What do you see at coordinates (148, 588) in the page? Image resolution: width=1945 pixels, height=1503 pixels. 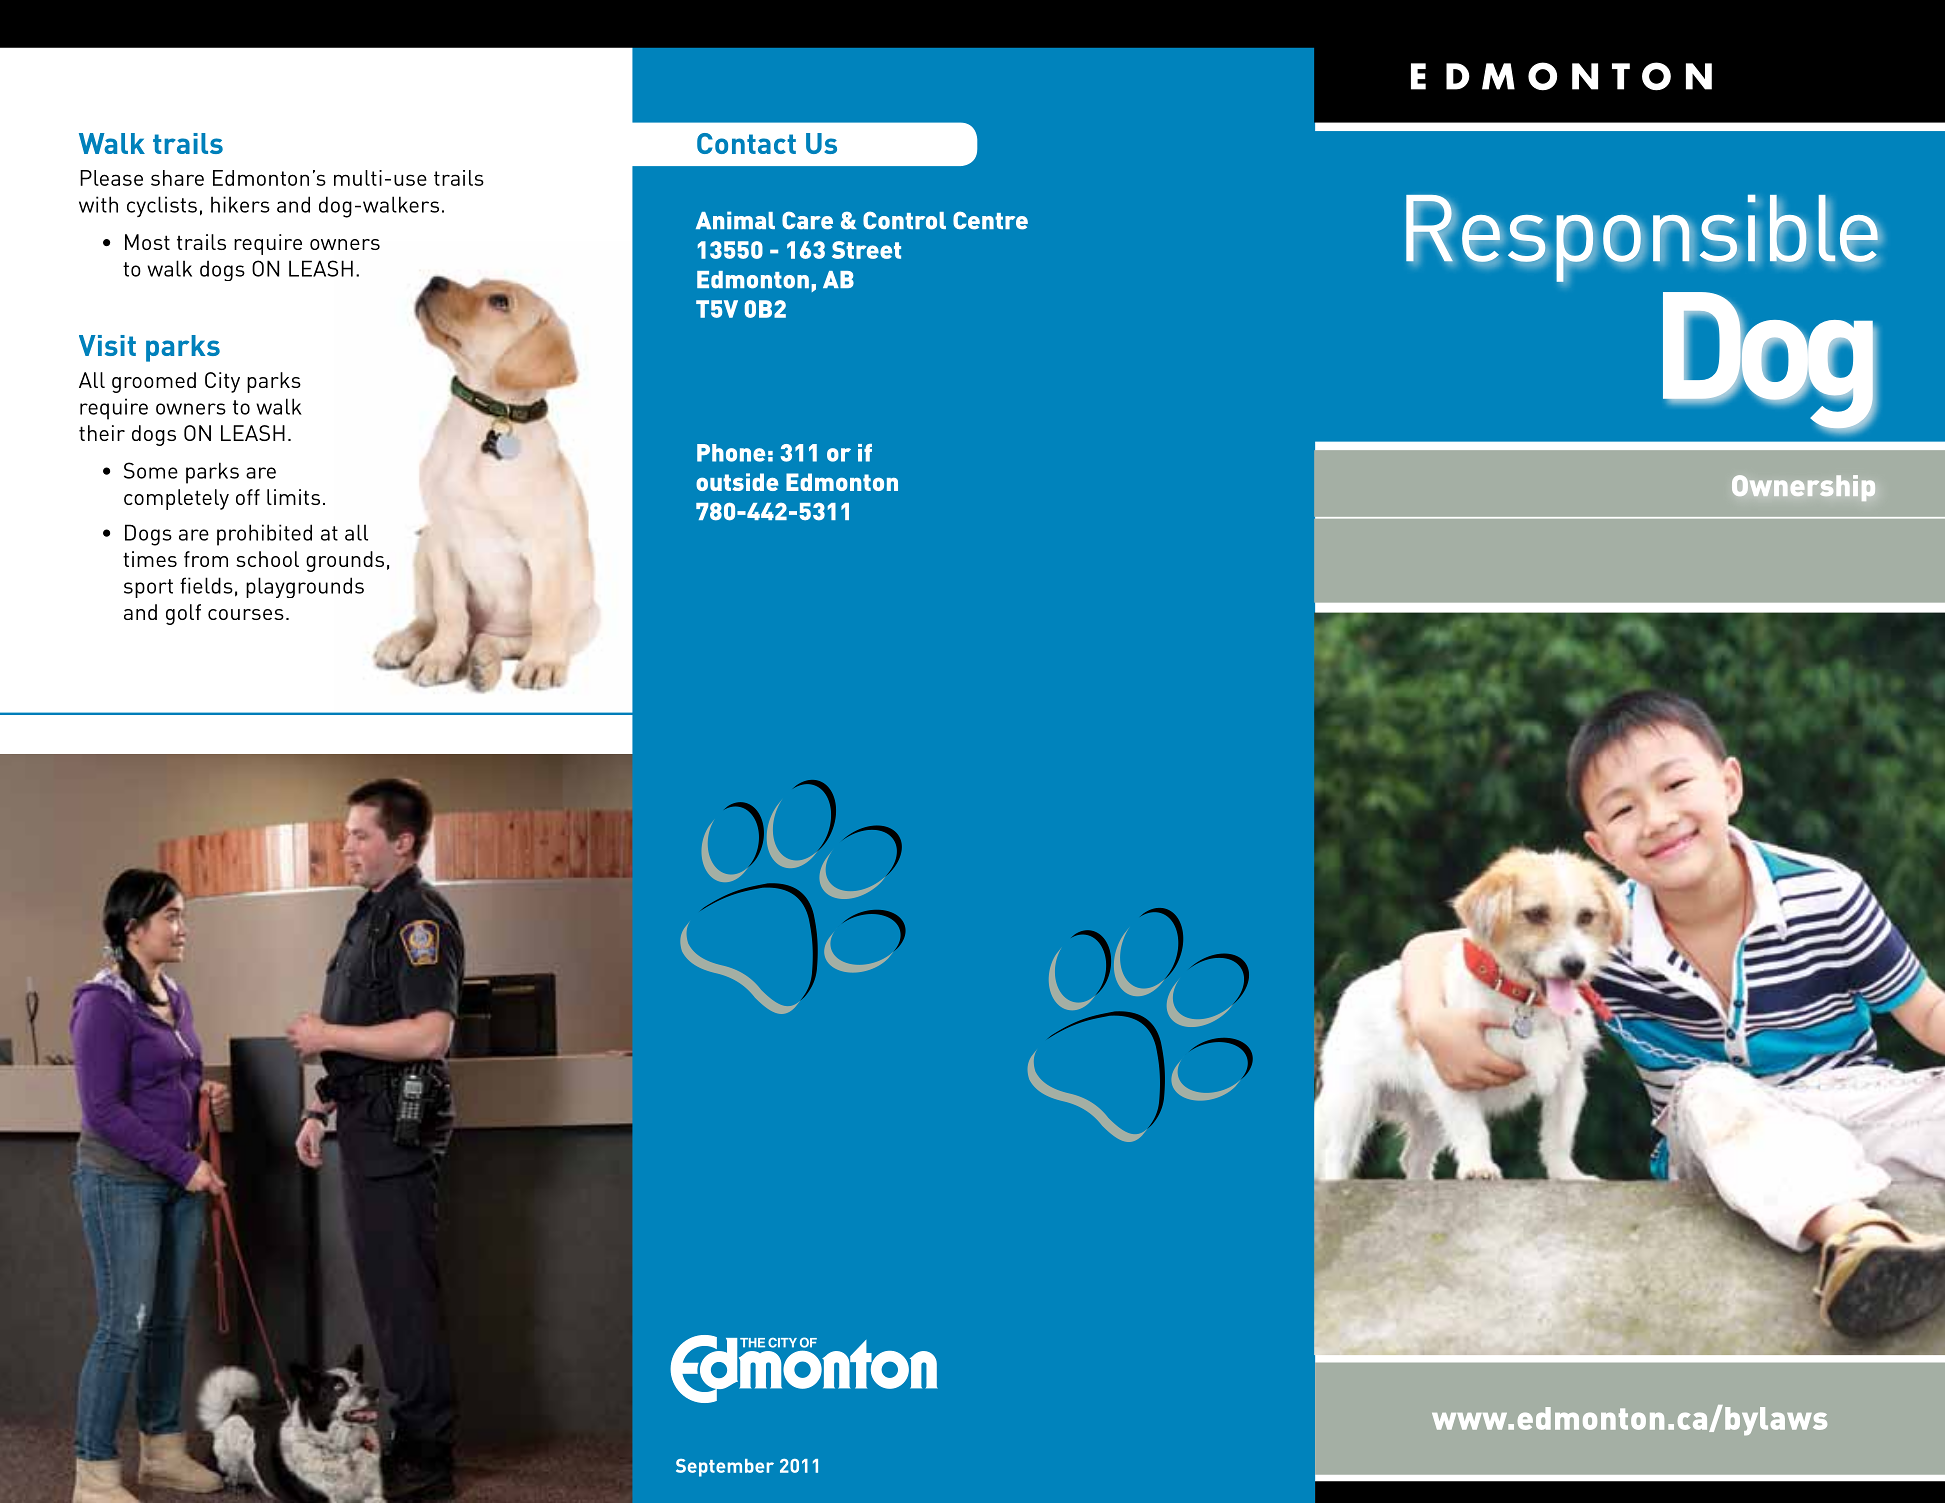 I see `sport` at bounding box center [148, 588].
